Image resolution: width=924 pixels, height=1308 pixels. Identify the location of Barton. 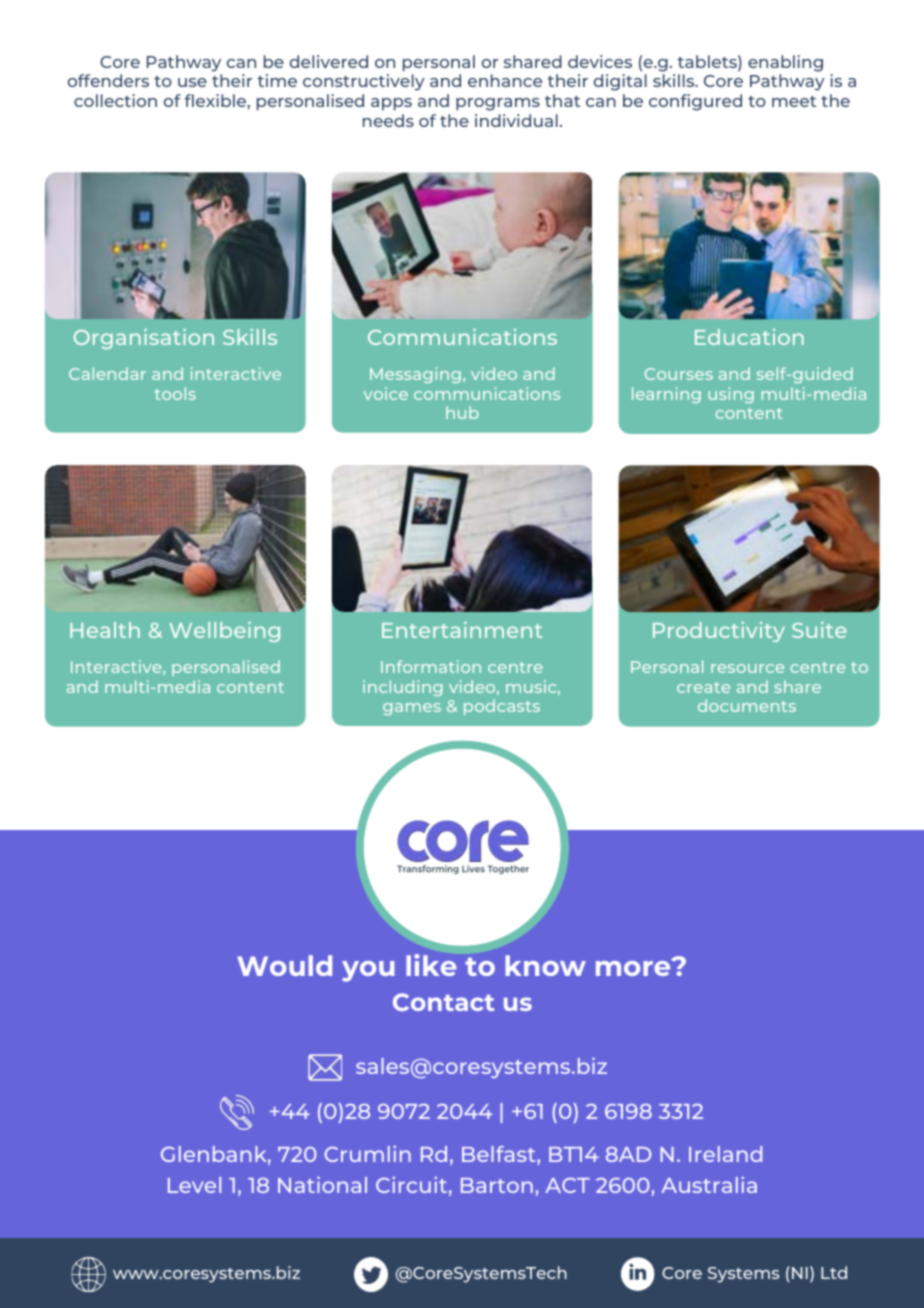
(497, 1185).
